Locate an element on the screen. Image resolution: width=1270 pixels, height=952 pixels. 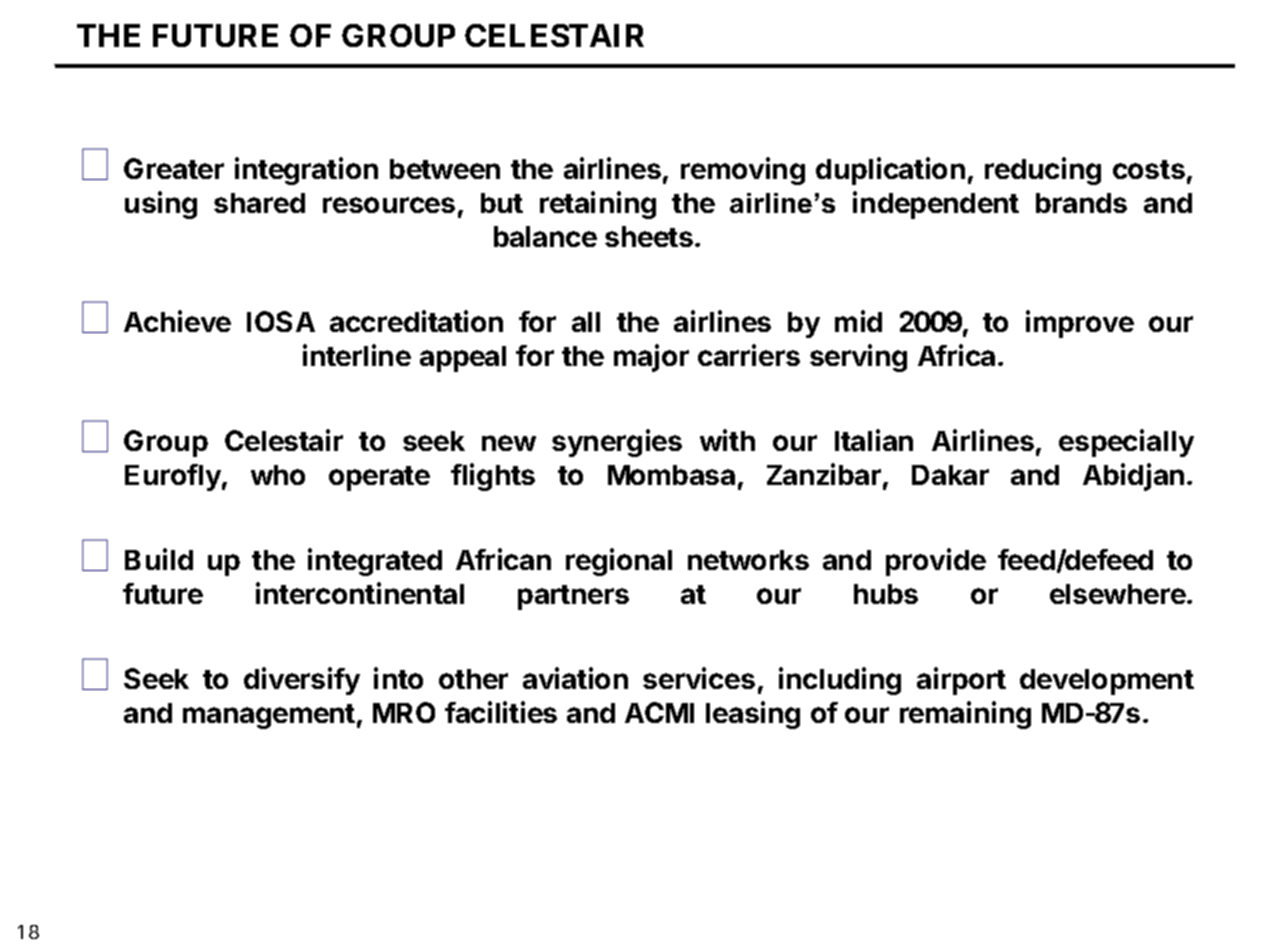
management is located at coordinates (269, 716).
